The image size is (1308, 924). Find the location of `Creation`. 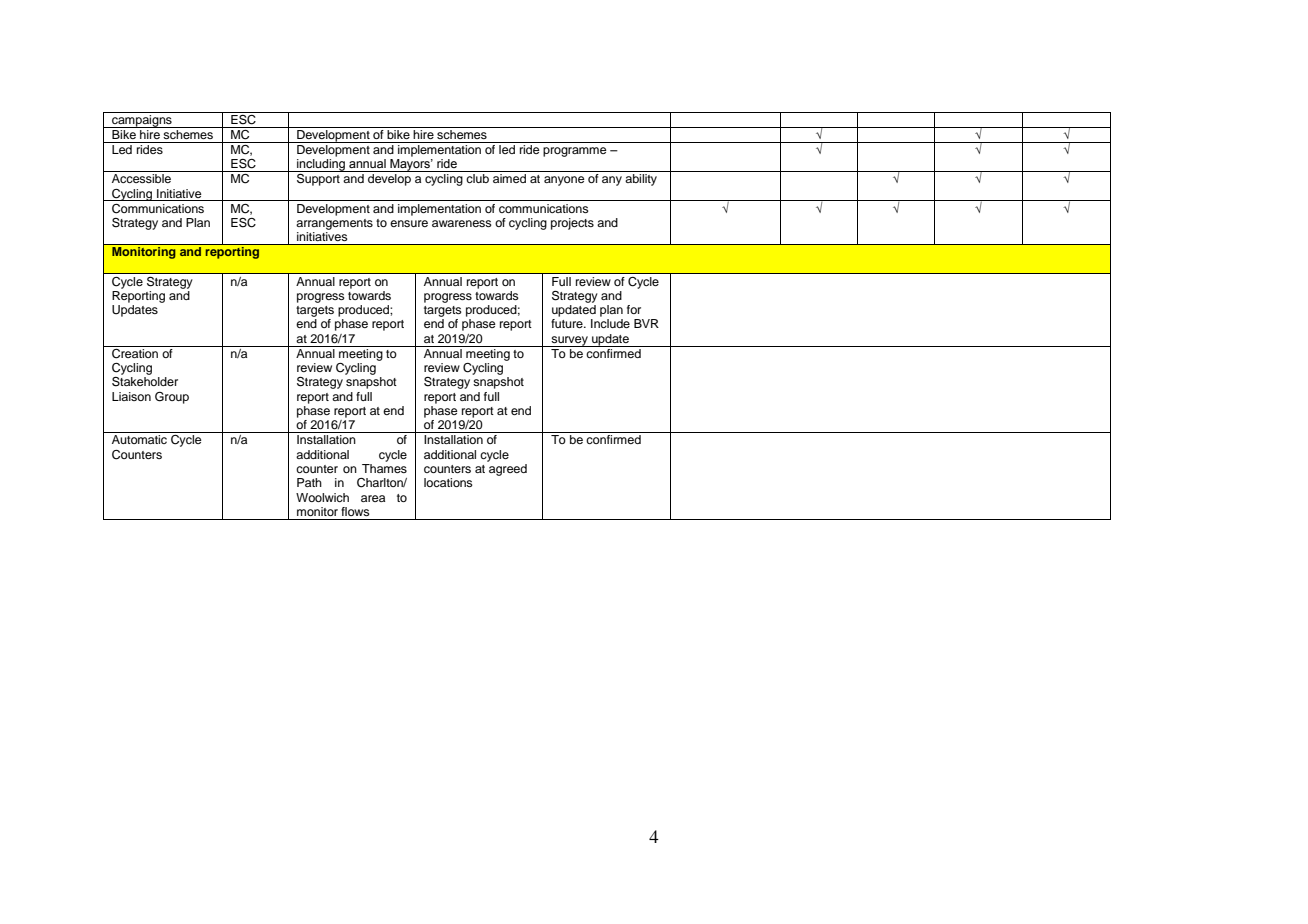

Creation is located at coordinates (135, 352).
